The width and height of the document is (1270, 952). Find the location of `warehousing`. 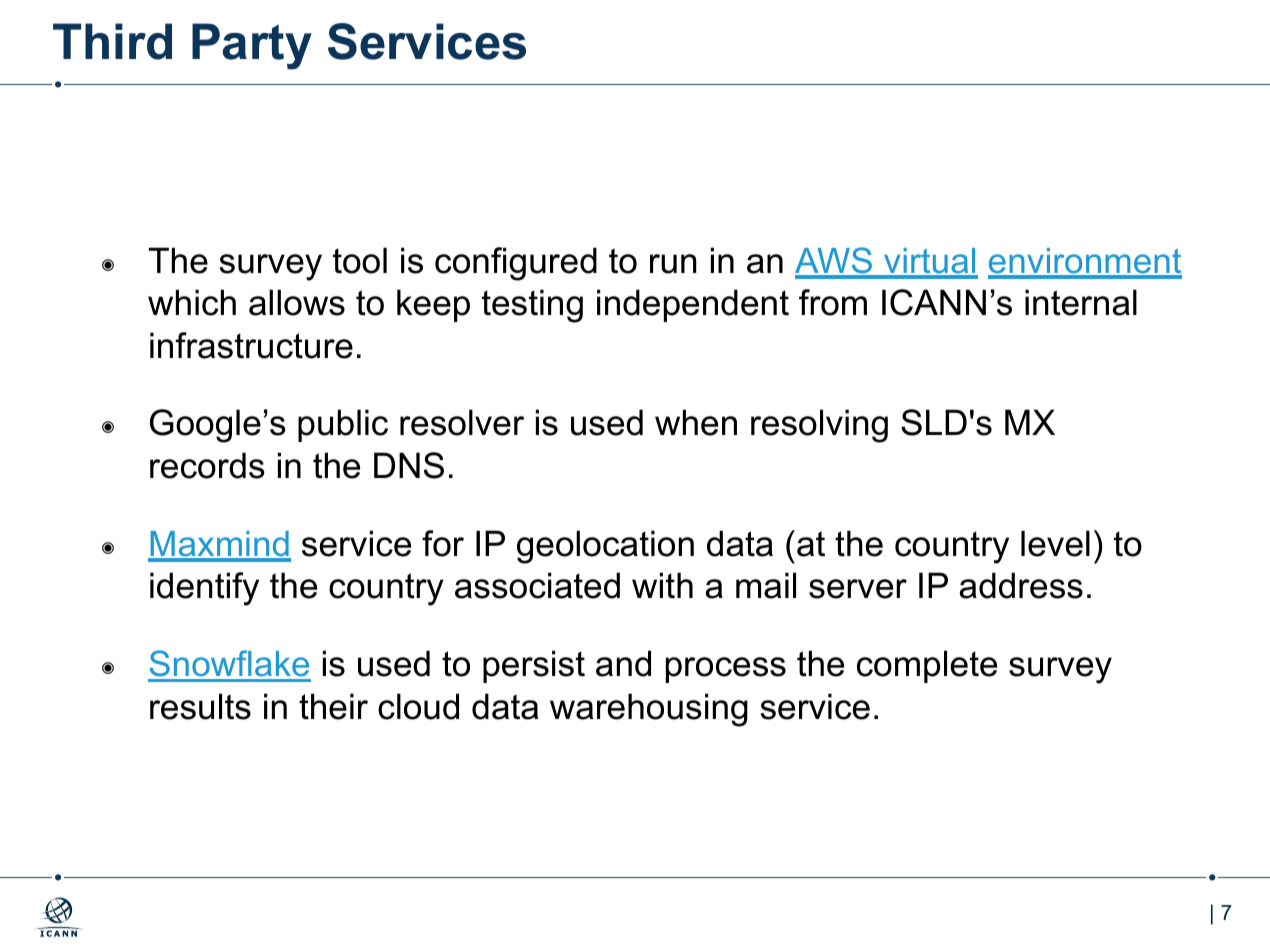

warehousing is located at coordinates (649, 710).
